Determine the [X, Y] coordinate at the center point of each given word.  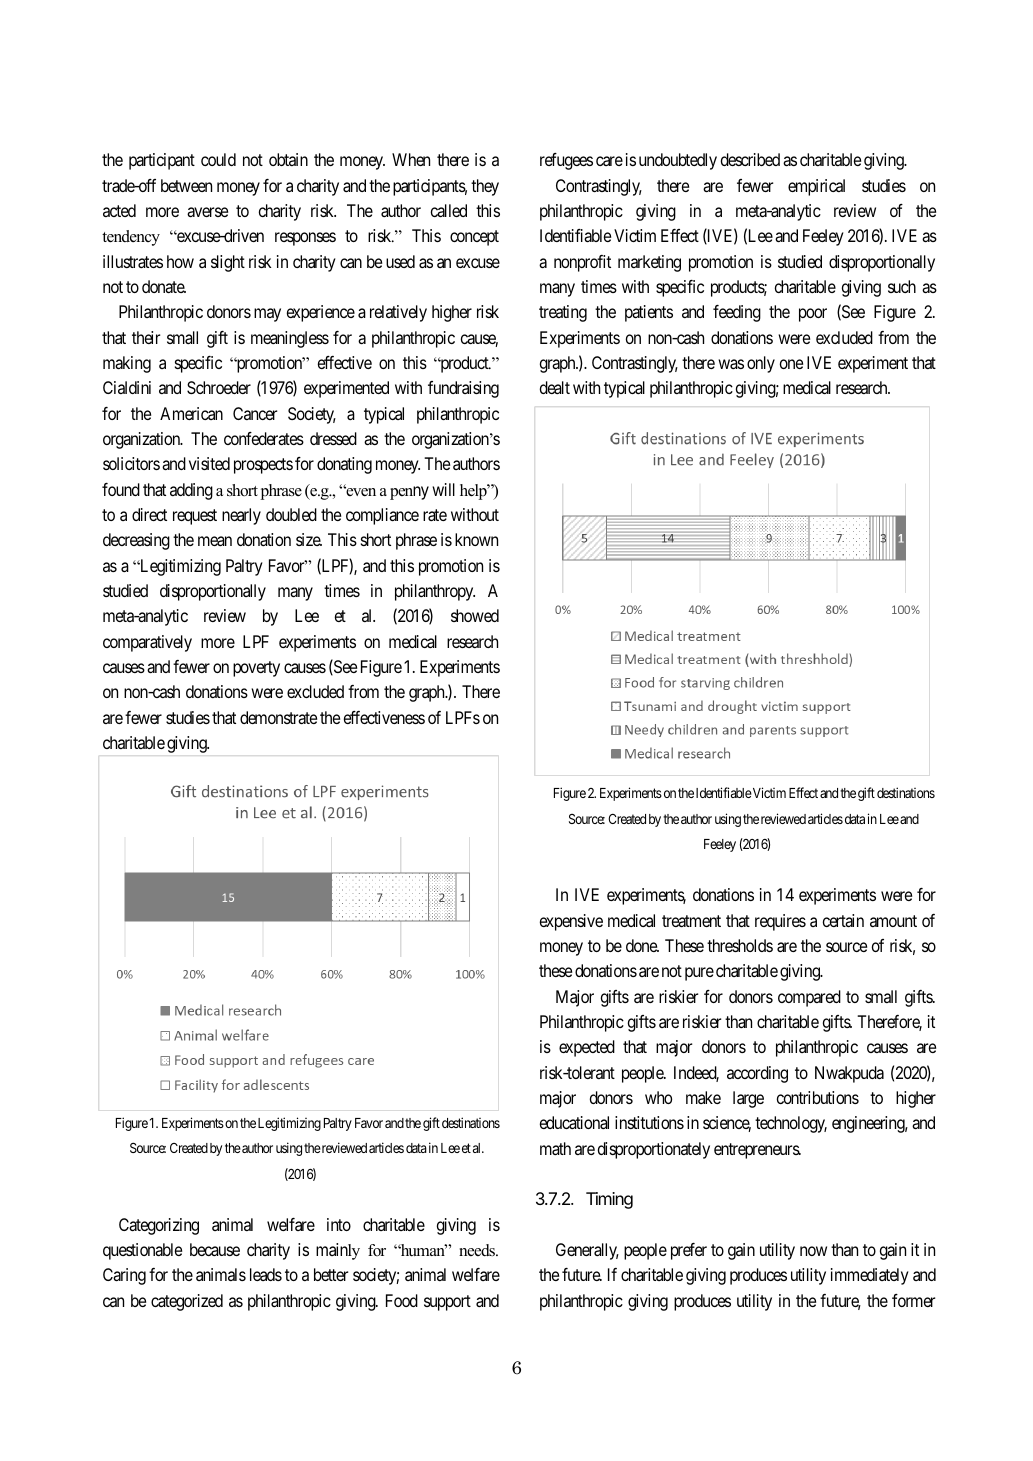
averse [207, 212]
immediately [870, 1276]
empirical [816, 187]
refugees [566, 161]
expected [587, 1048]
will [443, 489]
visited [209, 463]
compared [809, 998]
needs [478, 1250]
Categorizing [159, 1226]
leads [266, 1274]
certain [843, 920]
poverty [256, 669]
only [761, 364]
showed [475, 615]
